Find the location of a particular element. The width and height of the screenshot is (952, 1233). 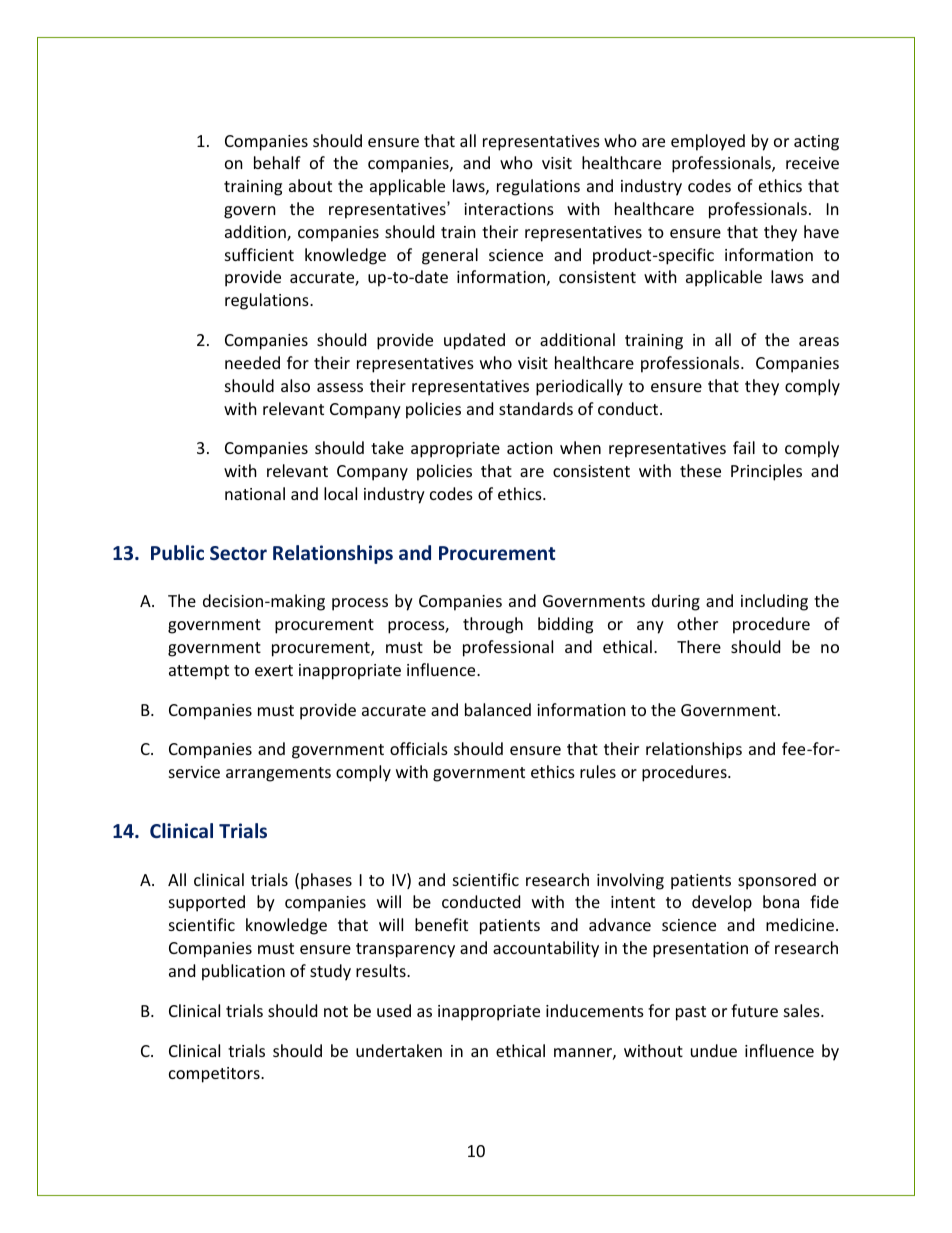

general is located at coordinates (450, 256).
